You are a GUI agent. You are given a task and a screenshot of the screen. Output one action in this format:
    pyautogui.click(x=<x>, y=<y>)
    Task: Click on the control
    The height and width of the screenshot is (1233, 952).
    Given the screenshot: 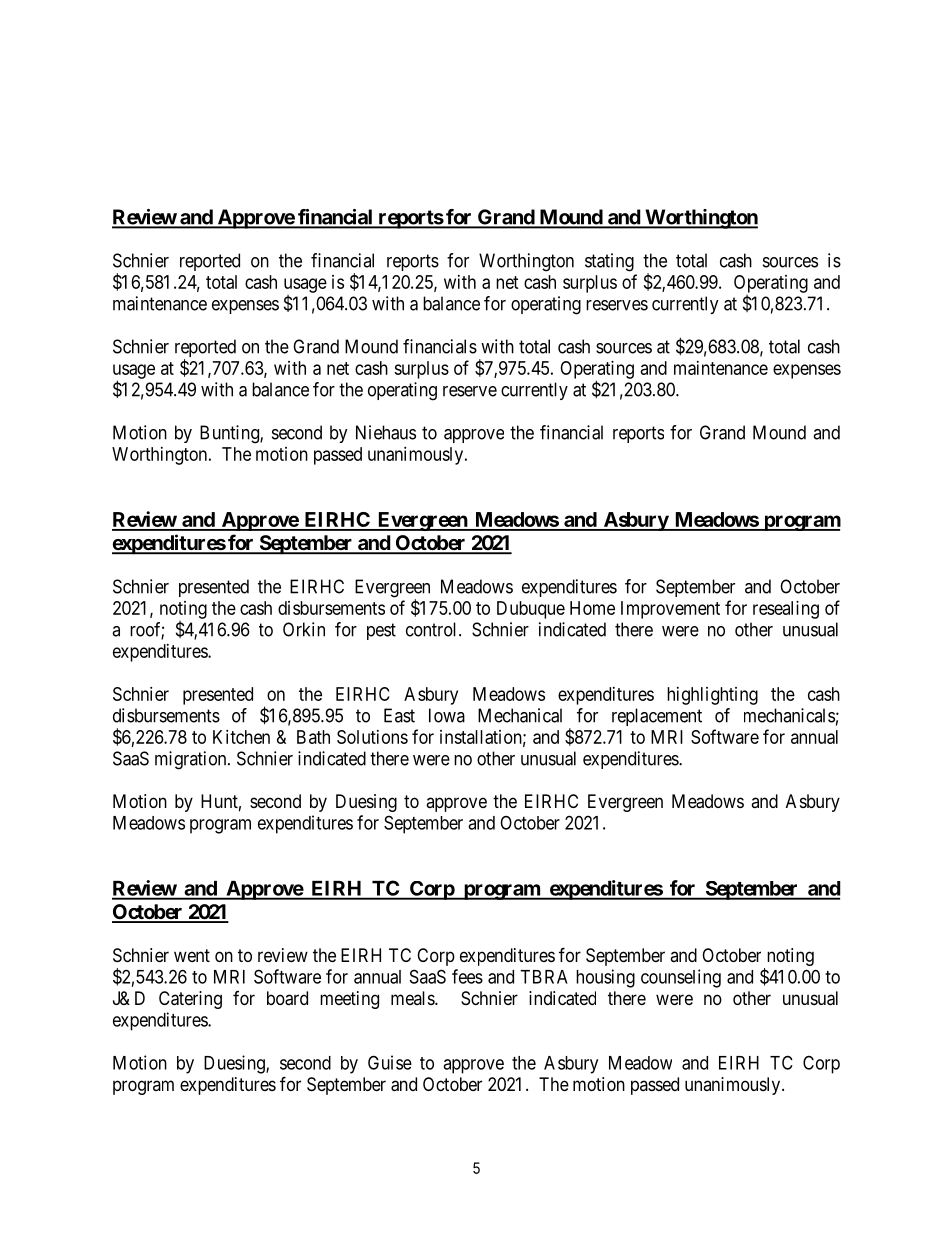 What is the action you would take?
    pyautogui.click(x=433, y=629)
